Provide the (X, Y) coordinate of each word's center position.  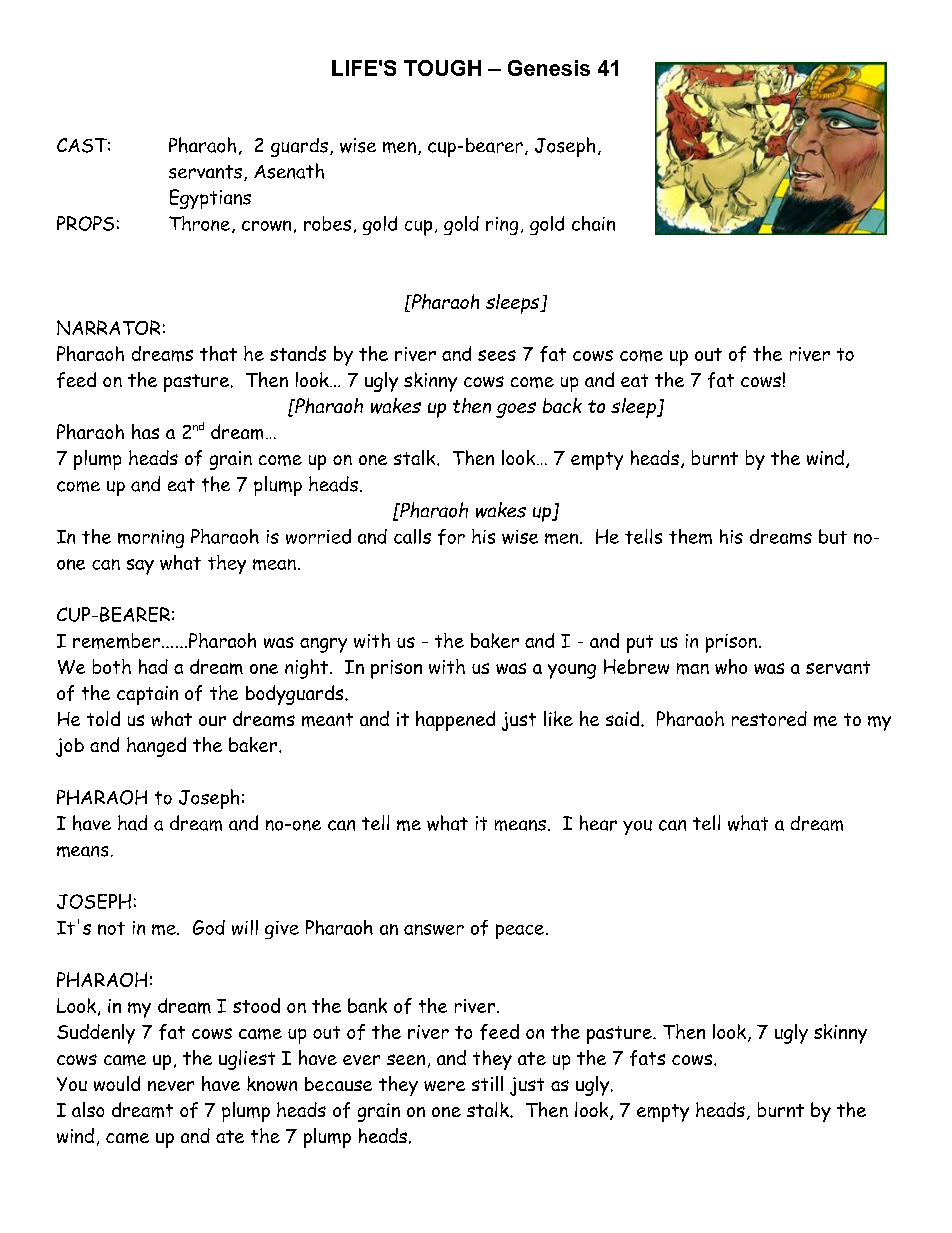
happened (455, 721)
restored (769, 718)
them (690, 536)
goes (516, 410)
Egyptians (210, 199)
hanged (156, 747)
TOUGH (442, 68)
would (117, 1083)
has (145, 431)
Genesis (549, 68)
